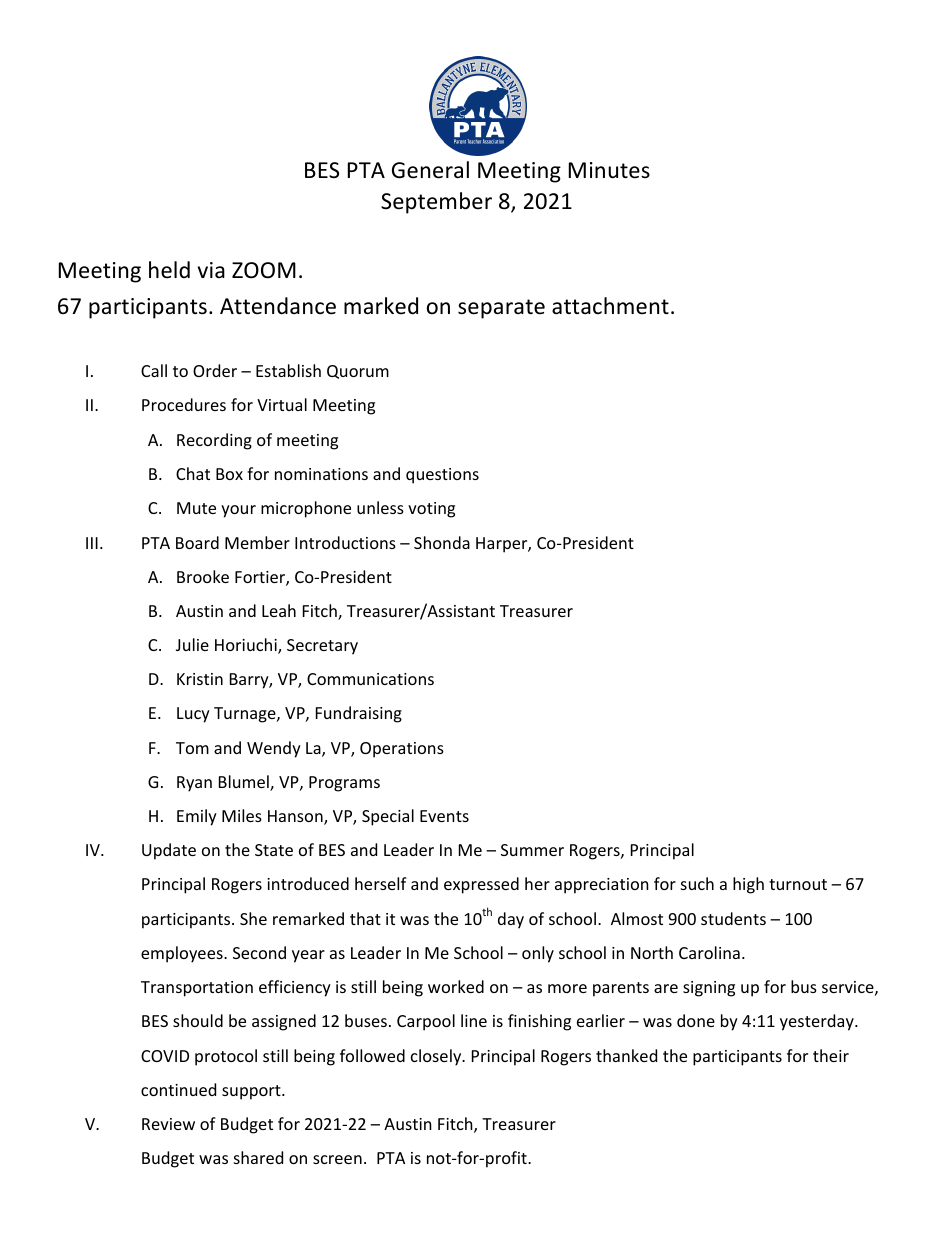 This document has width=952, height=1233. I want to click on expressed, so click(481, 885).
